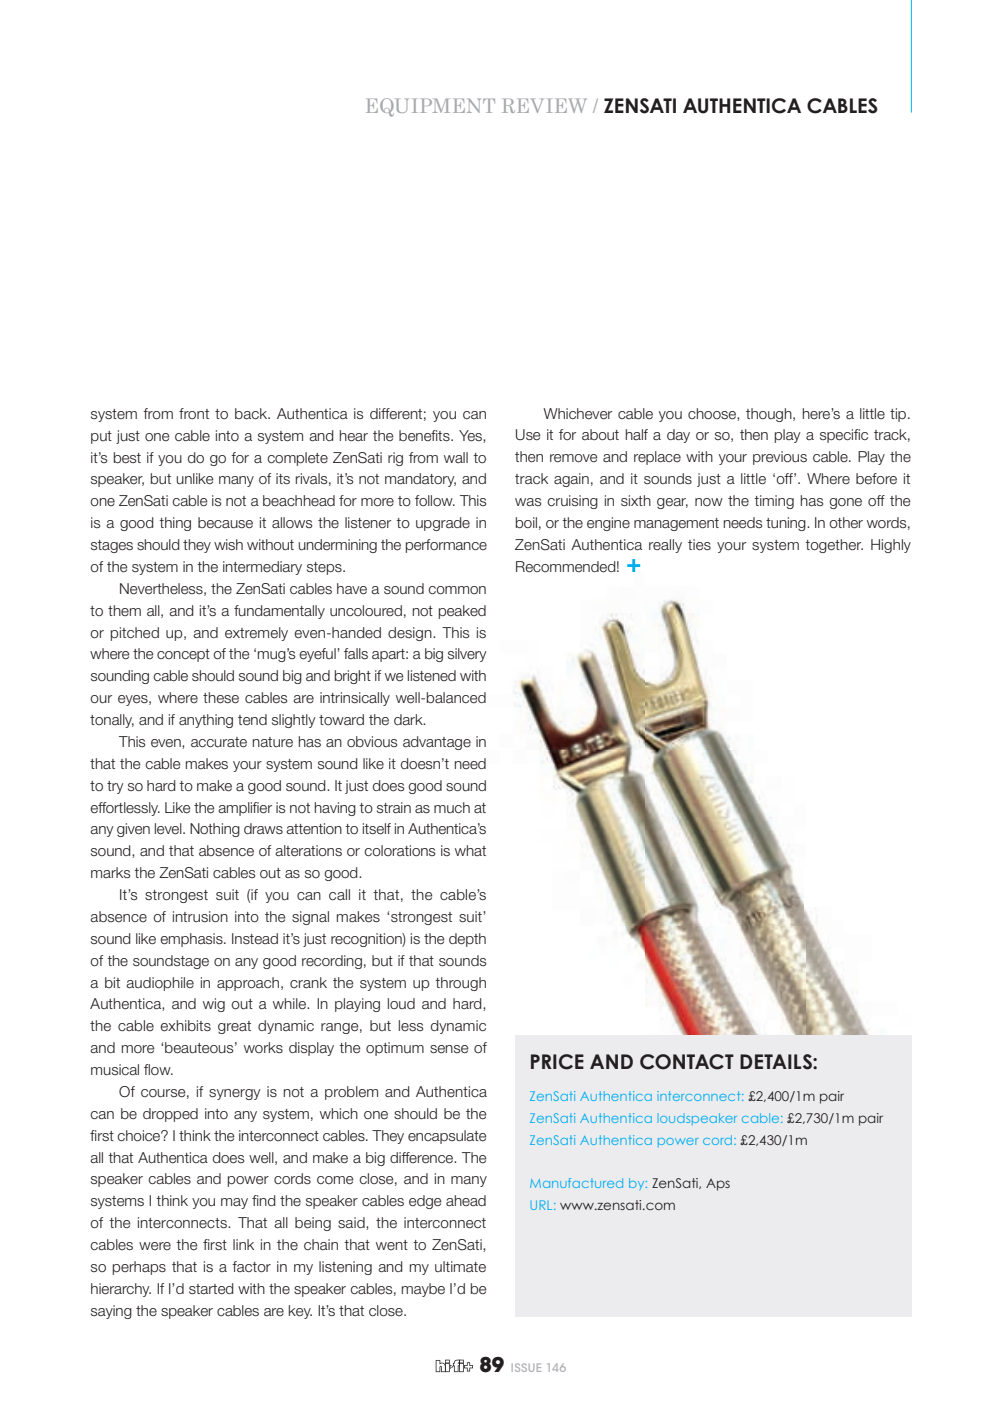  I want to click on started, so click(211, 1288).
